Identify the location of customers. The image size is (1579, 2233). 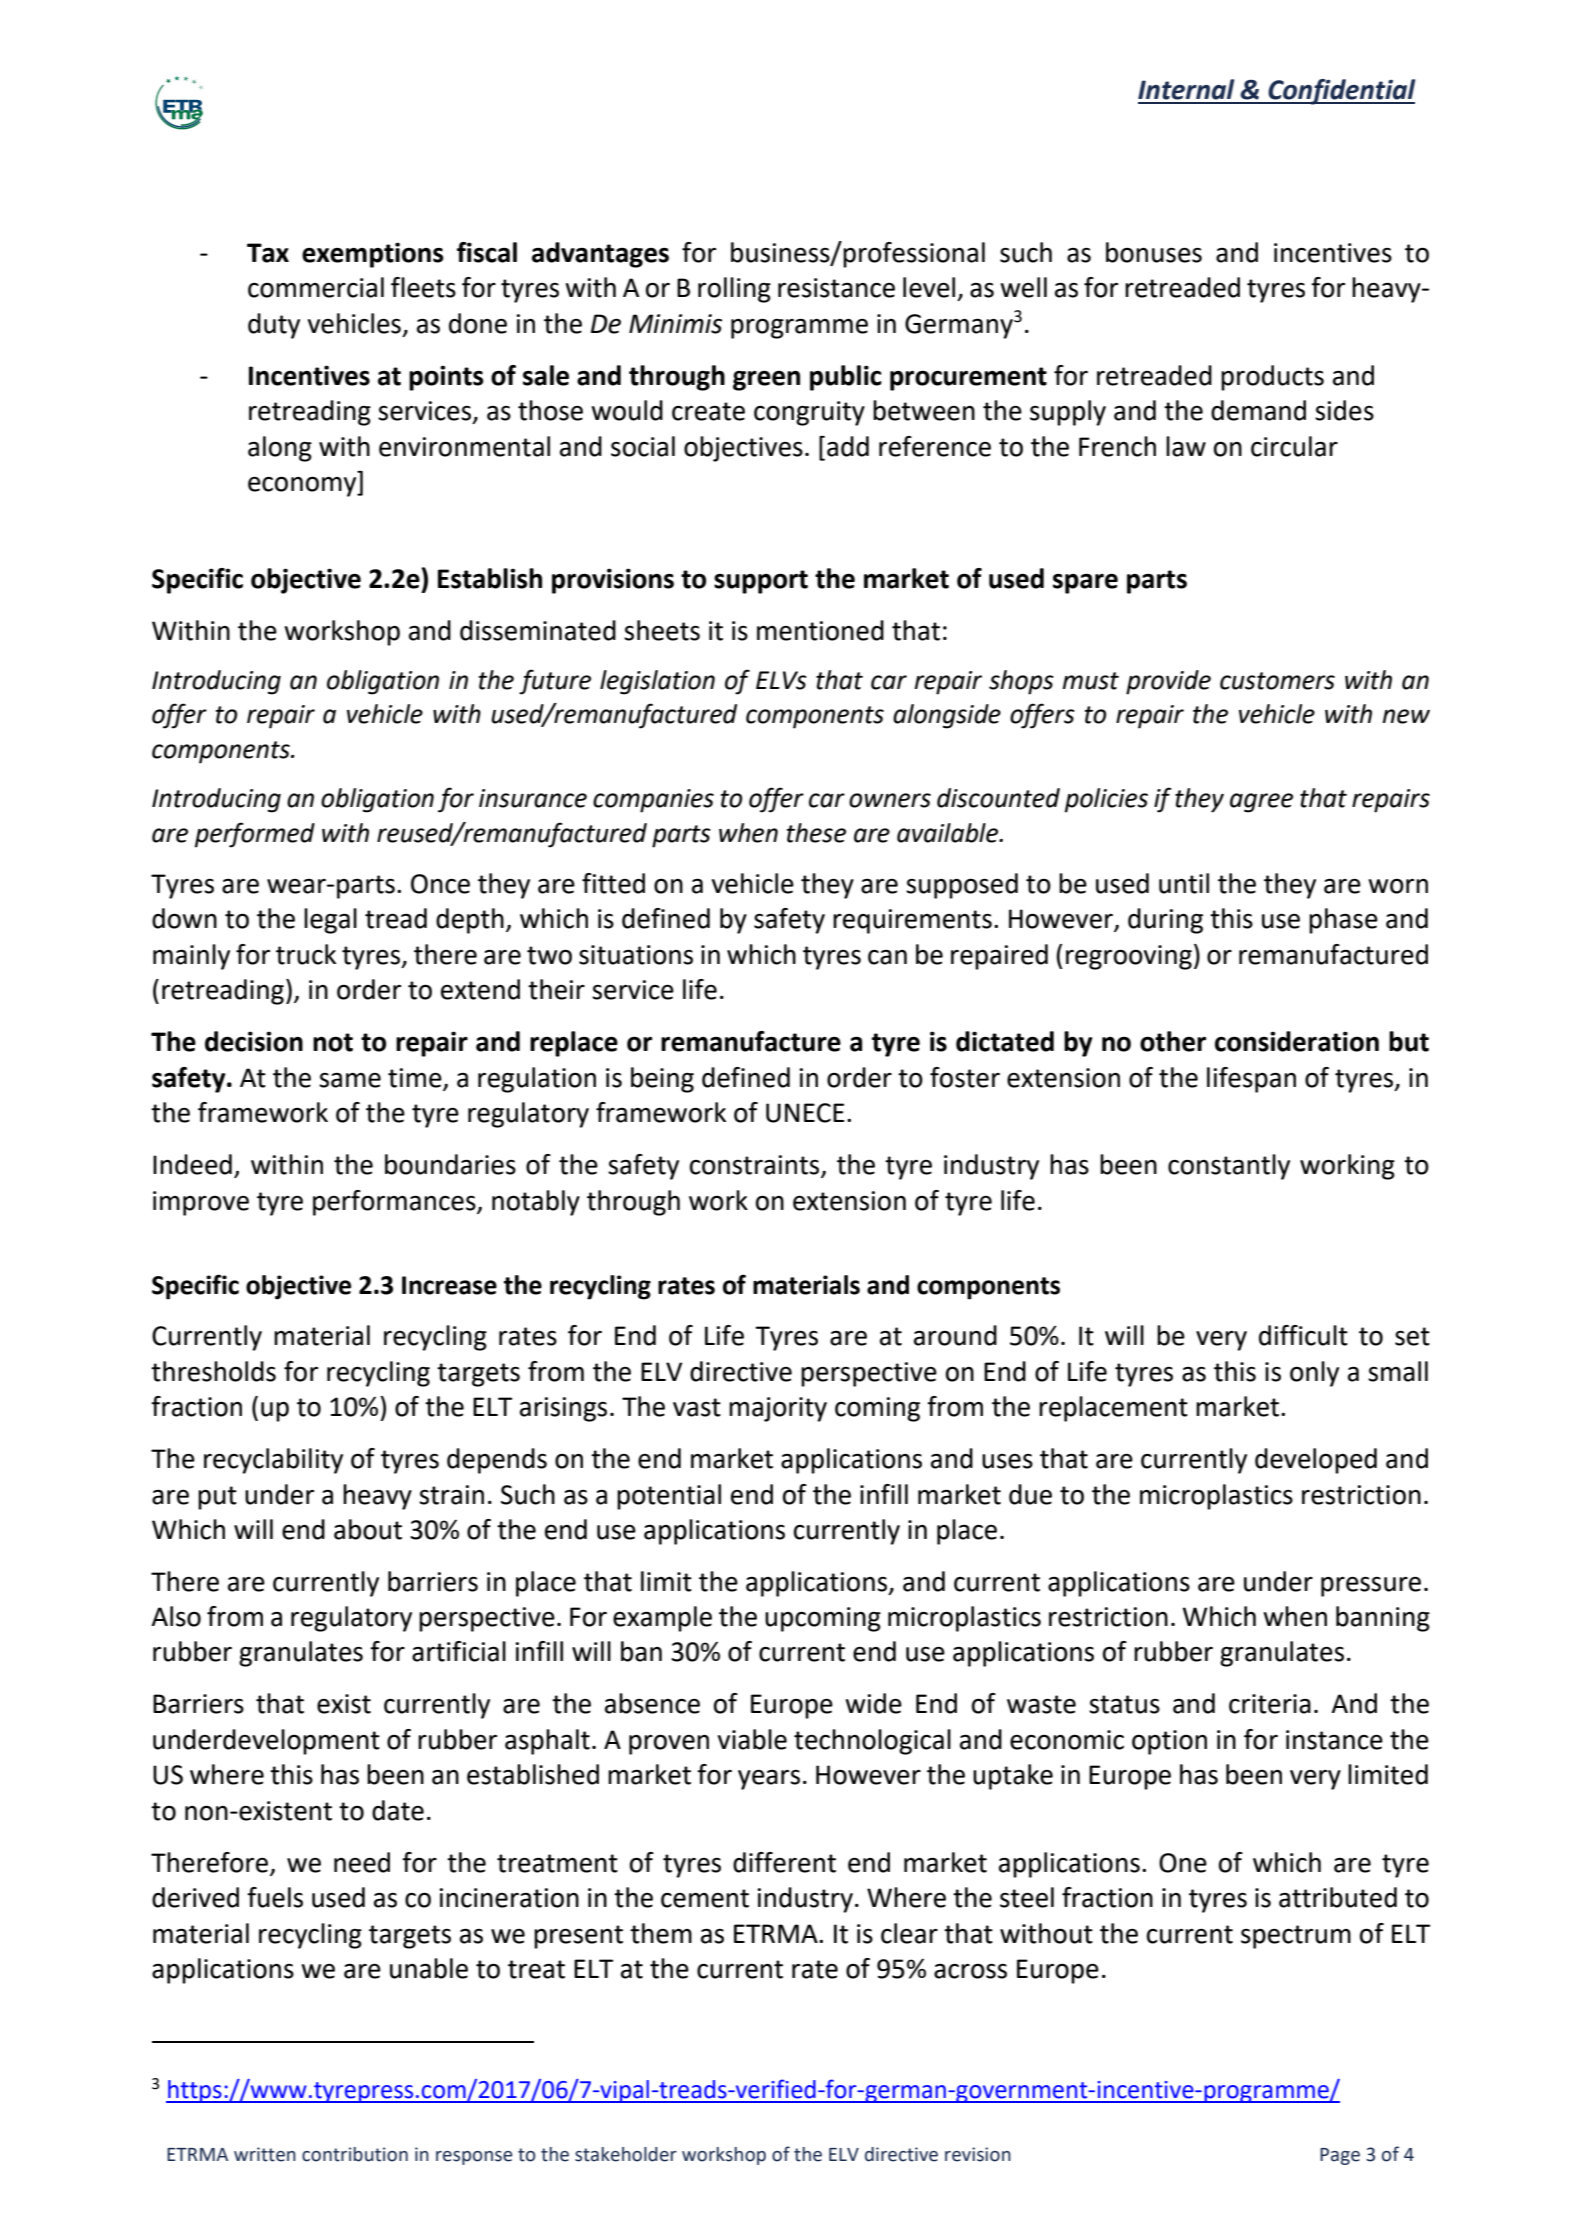
(1277, 681).
